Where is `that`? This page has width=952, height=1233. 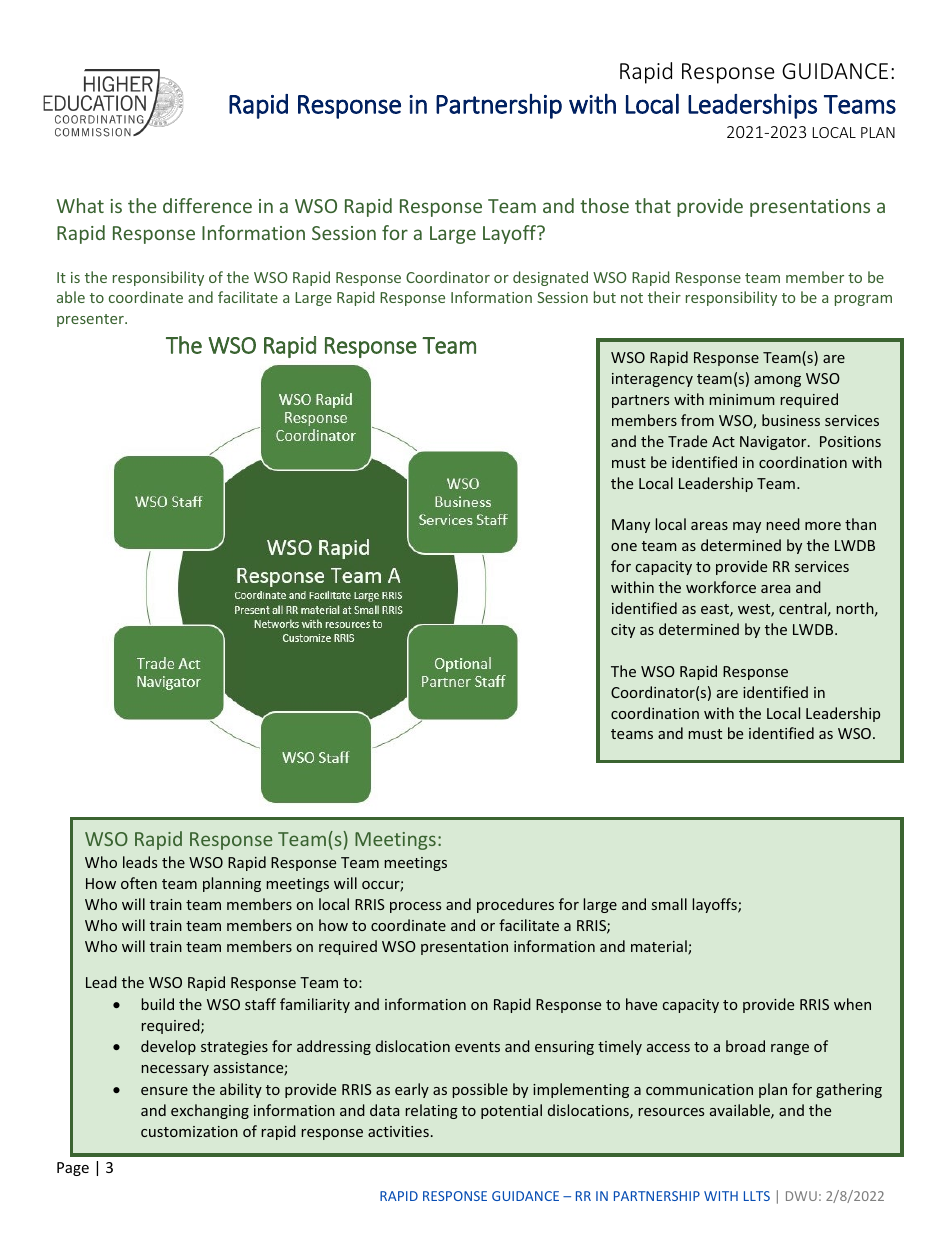 that is located at coordinates (653, 205).
